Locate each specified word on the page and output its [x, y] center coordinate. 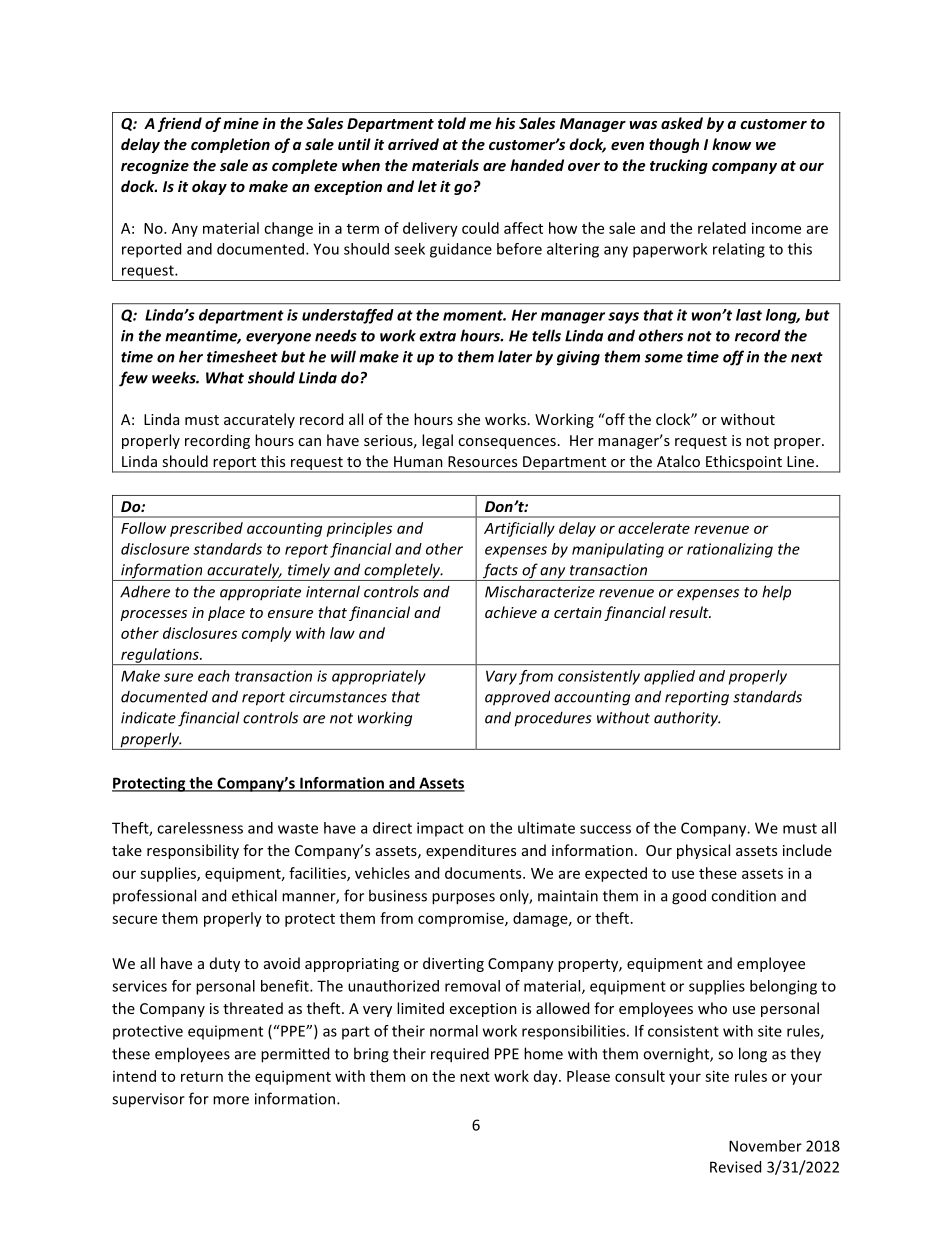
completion [230, 145]
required [460, 1055]
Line [802, 461]
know [731, 144]
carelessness [200, 828]
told [452, 123]
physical [703, 851]
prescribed [206, 529]
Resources [482, 461]
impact [440, 829]
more [231, 1100]
